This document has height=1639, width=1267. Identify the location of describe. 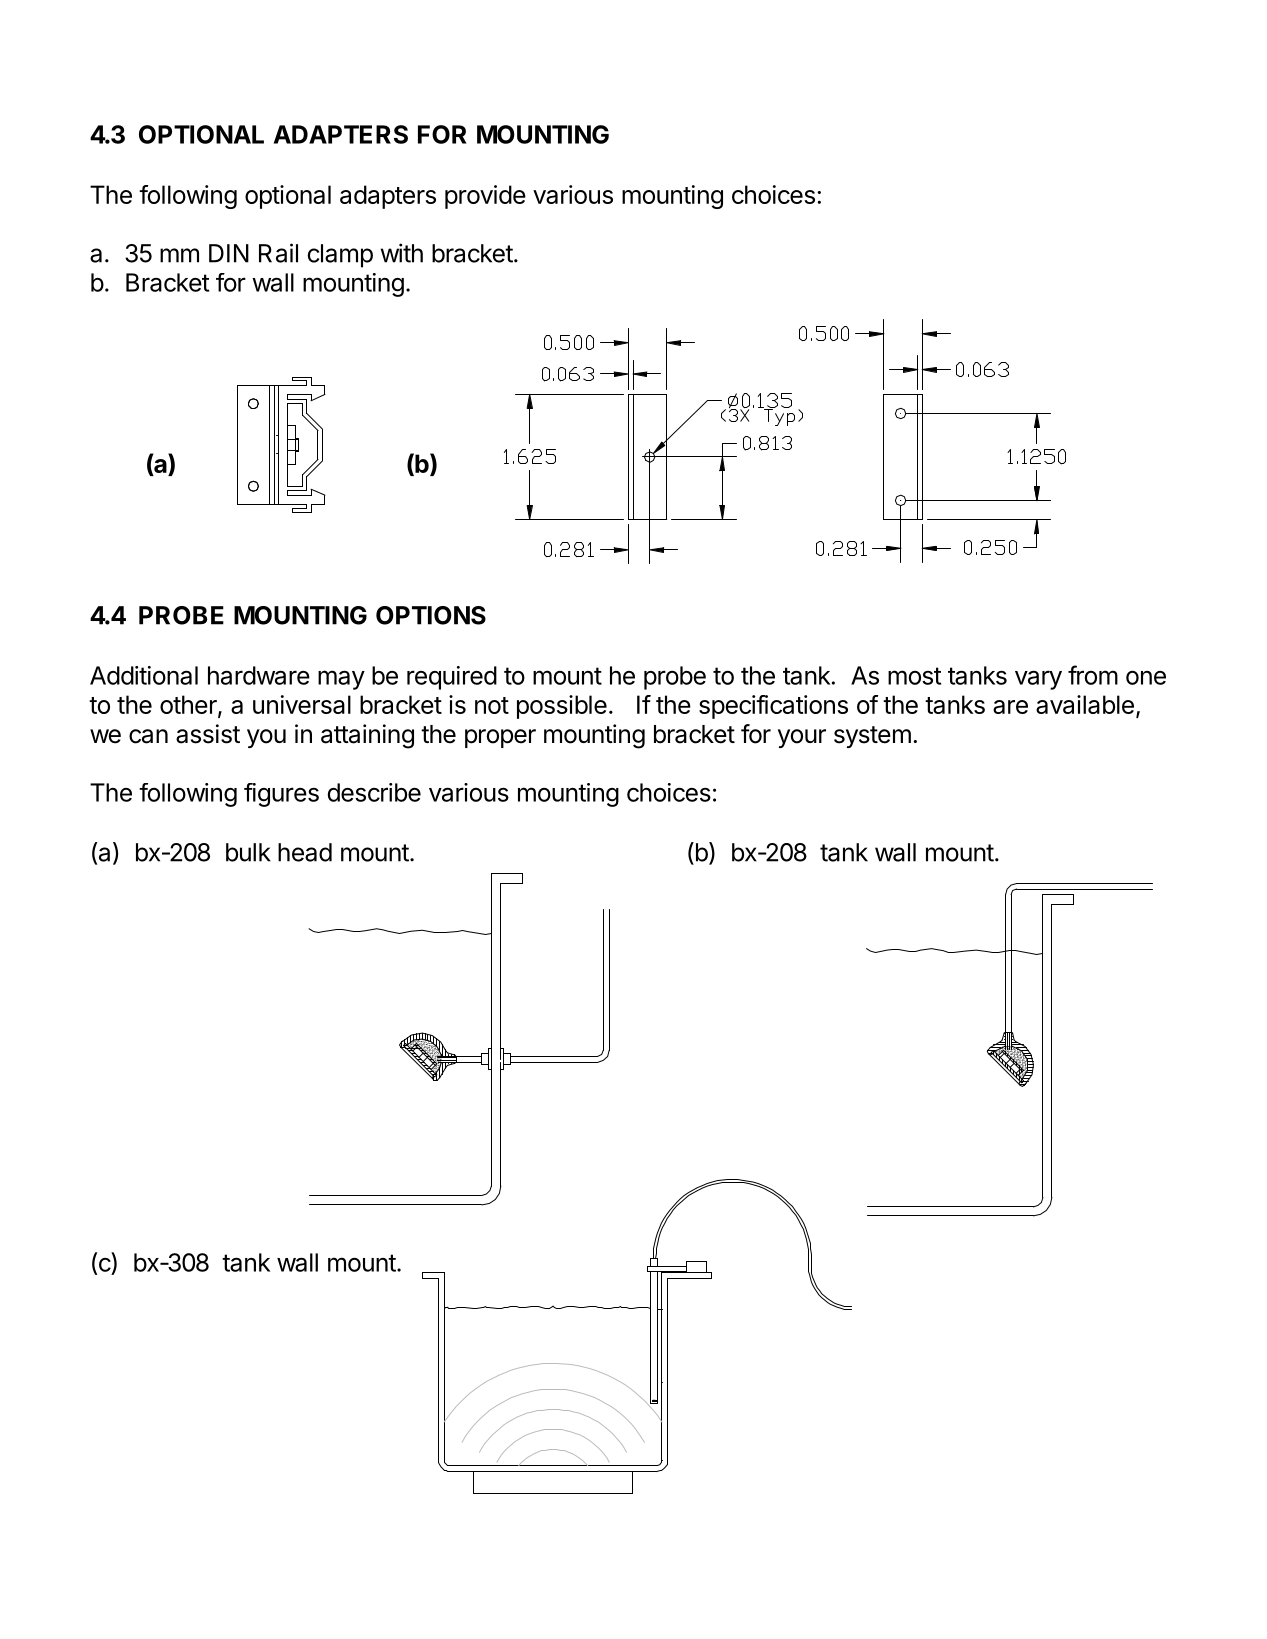
(374, 792).
